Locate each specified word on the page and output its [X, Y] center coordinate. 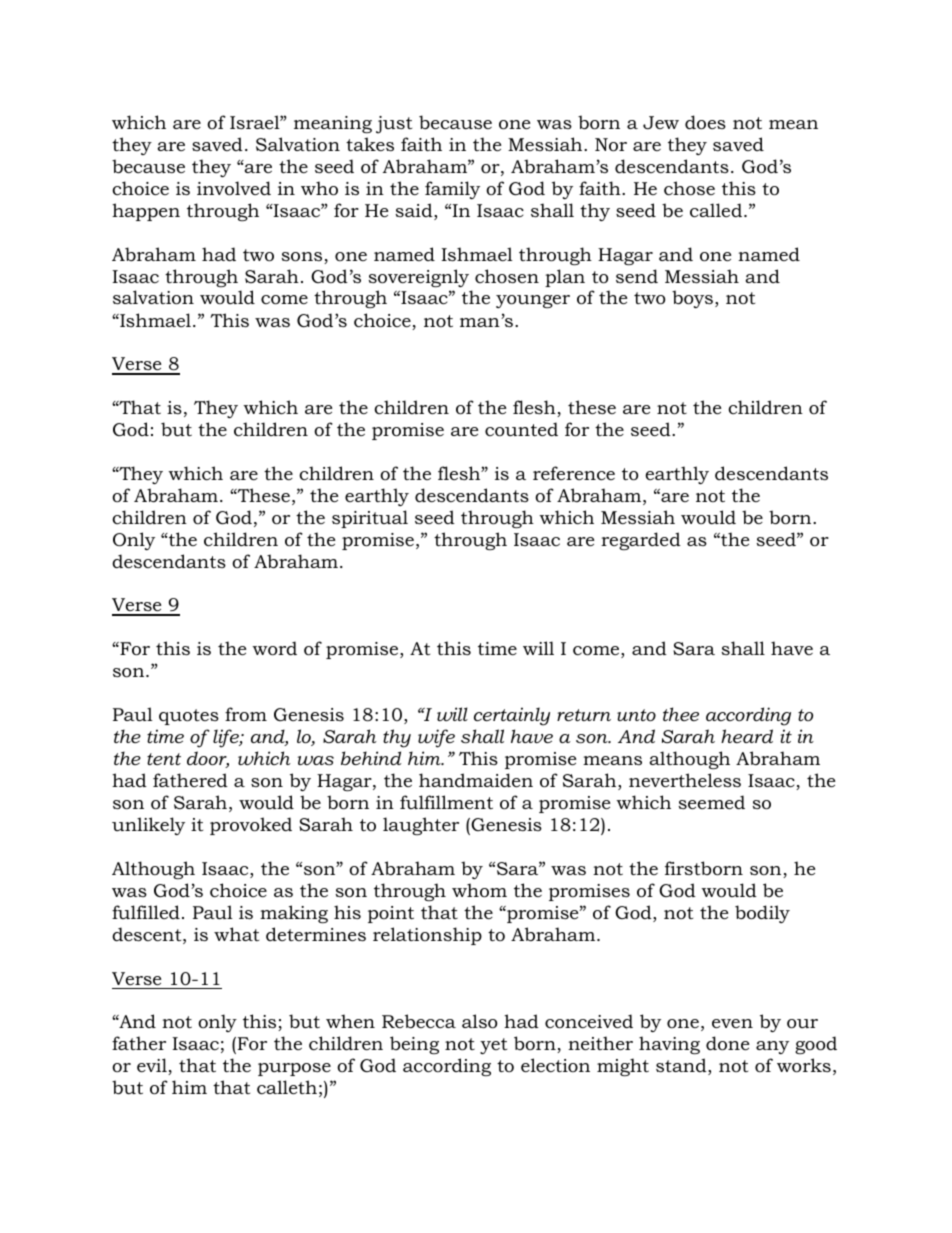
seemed [712, 802]
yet [493, 1046]
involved [234, 188]
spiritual [370, 519]
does [705, 122]
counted [521, 429]
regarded [641, 541]
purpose [294, 1069]
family [452, 190]
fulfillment [446, 802]
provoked [251, 826]
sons [303, 258]
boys [692, 299]
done [727, 1043]
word [274, 648]
